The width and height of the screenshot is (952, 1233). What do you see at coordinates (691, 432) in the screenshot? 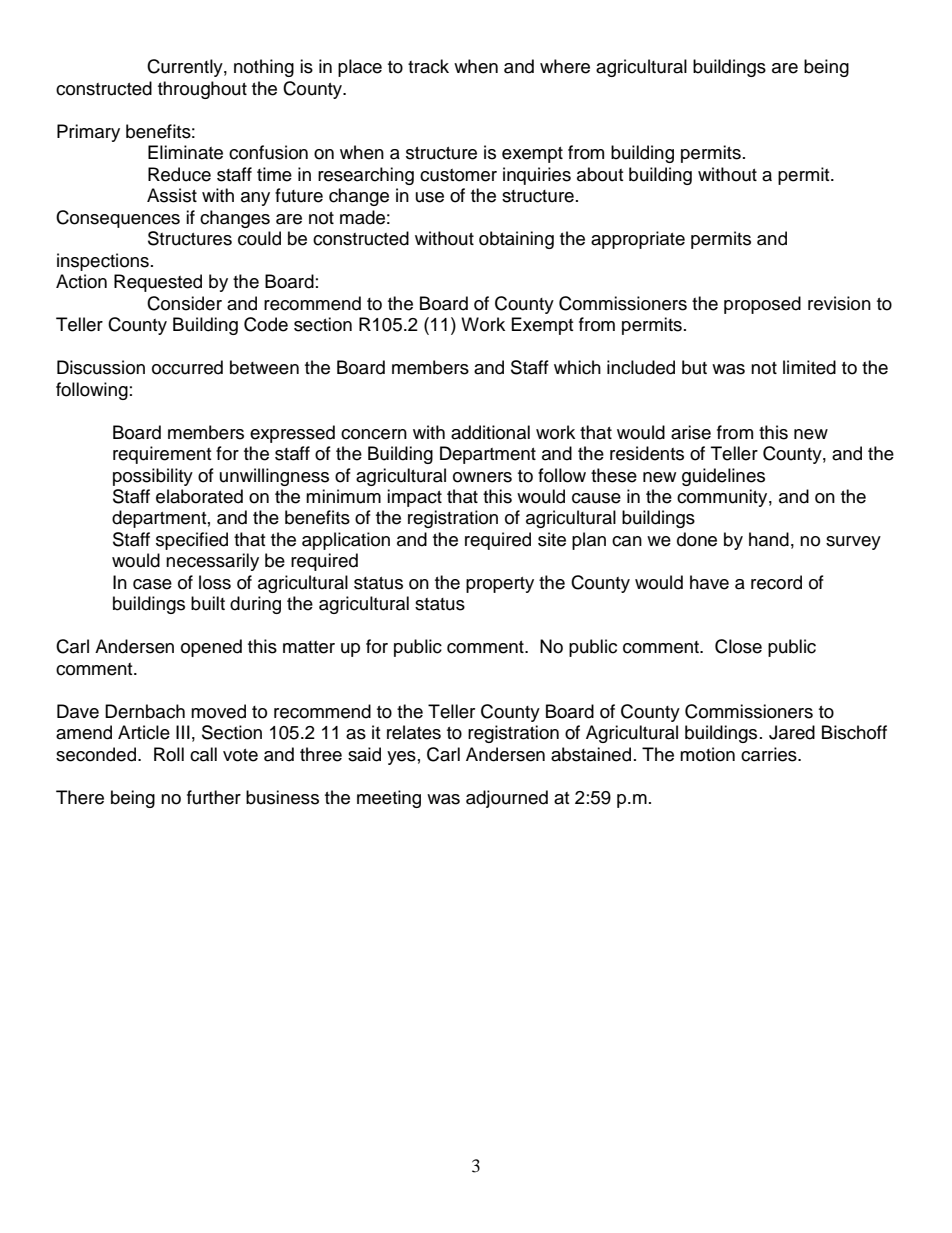
I see `arise` at bounding box center [691, 432].
